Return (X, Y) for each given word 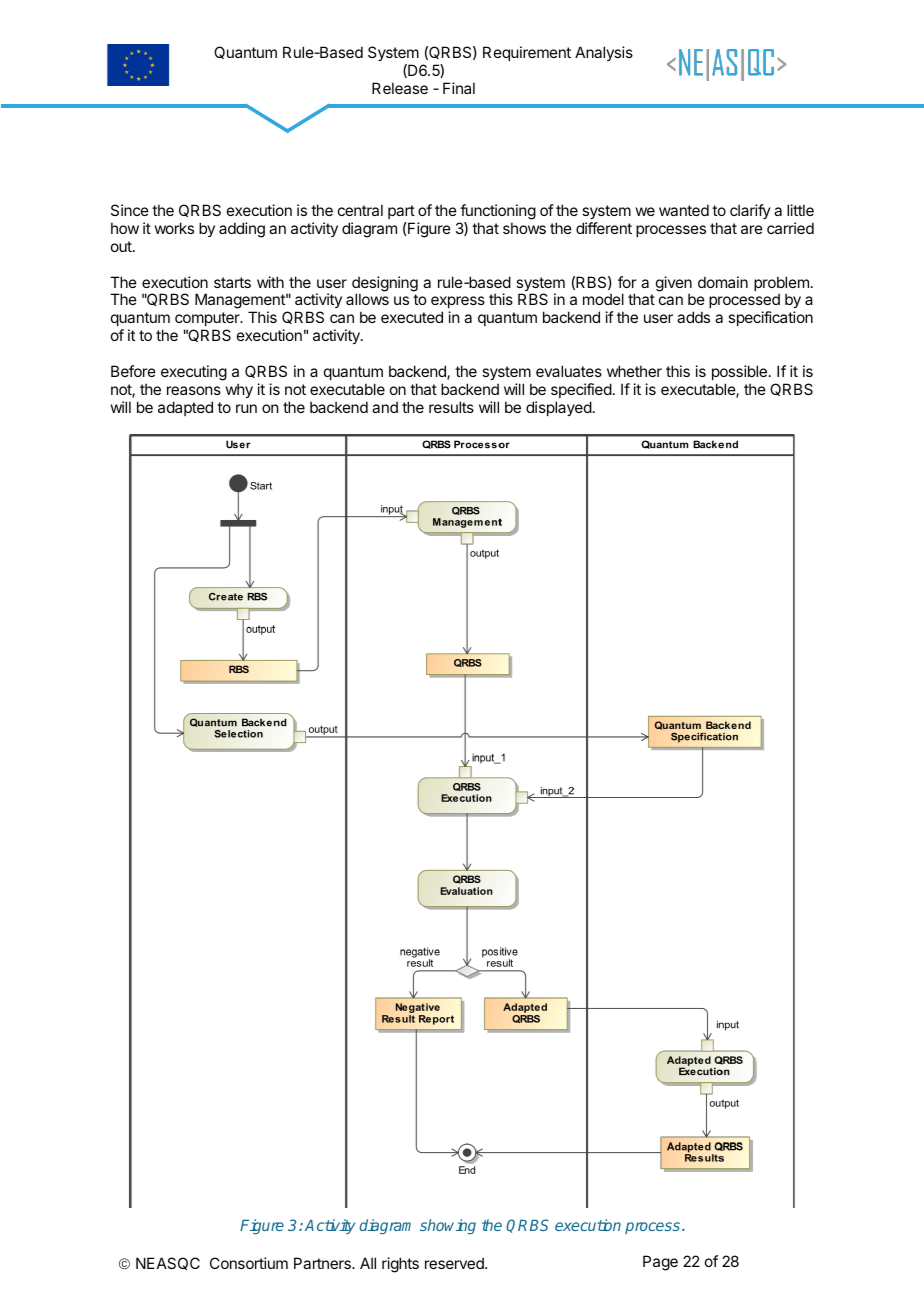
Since (130, 210)
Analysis (604, 53)
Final (459, 88)
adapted (185, 408)
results (451, 407)
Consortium (249, 1263)
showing (448, 1226)
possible (739, 372)
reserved (455, 1263)
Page (660, 1263)
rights (400, 1265)
